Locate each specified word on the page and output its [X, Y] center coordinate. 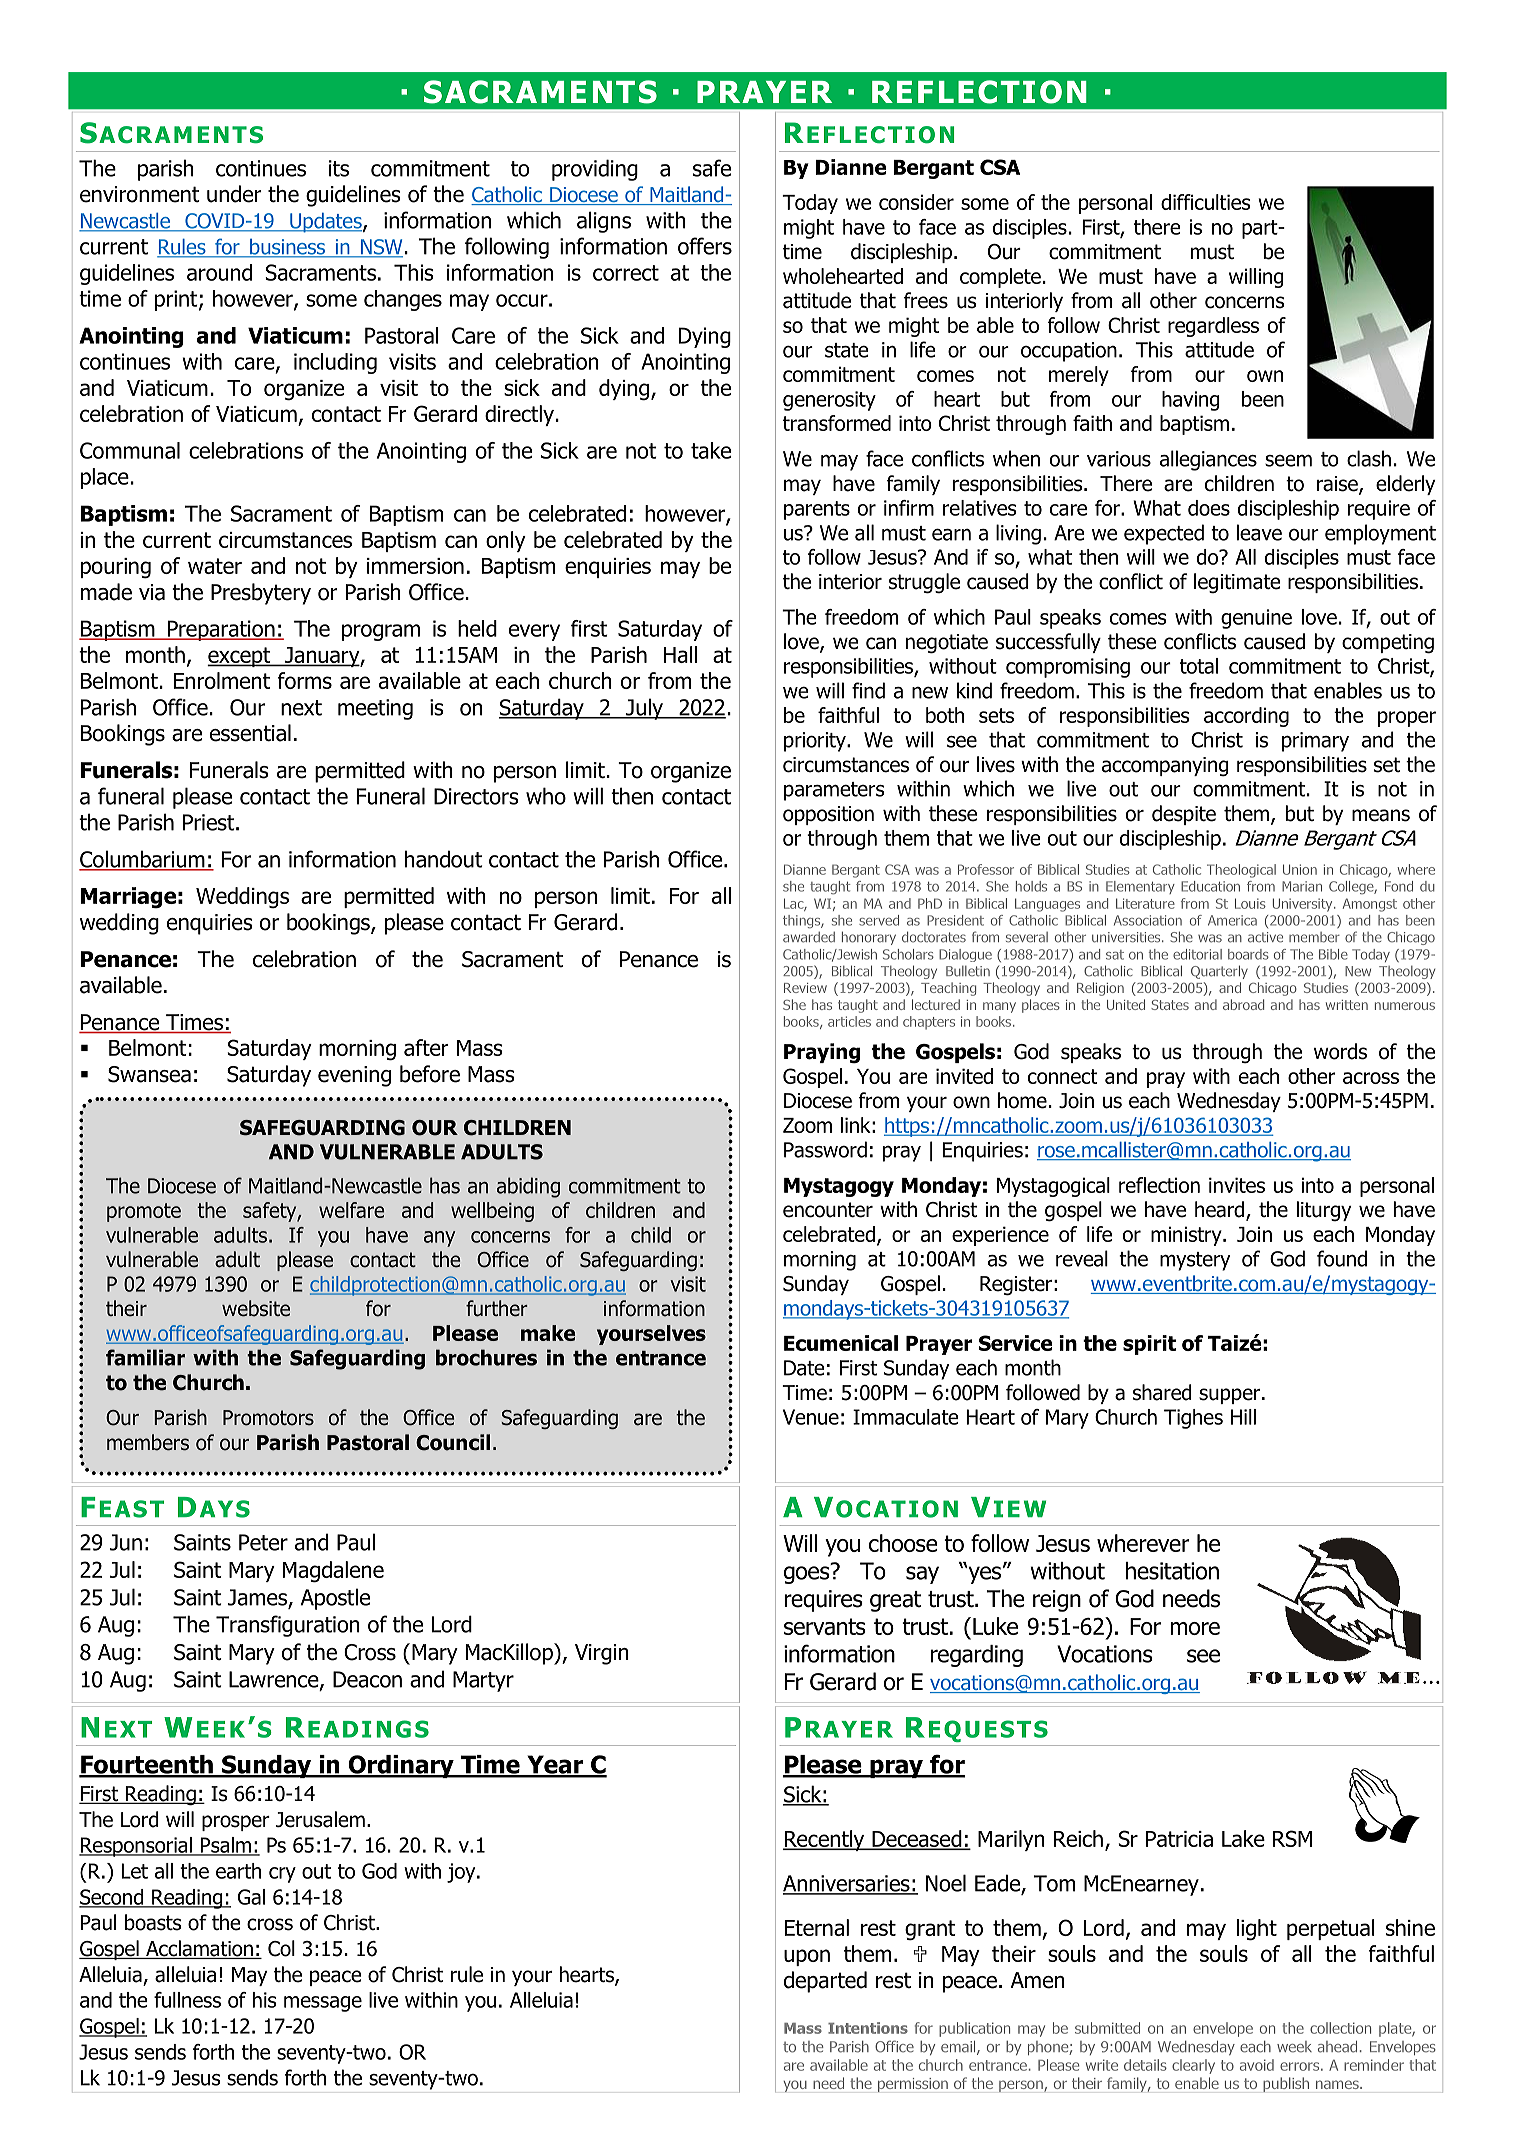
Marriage [128, 898]
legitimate [1237, 583]
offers [705, 246]
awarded [809, 937]
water [215, 566]
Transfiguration [288, 1626]
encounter [828, 1210]
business [287, 248]
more [1195, 1628]
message [323, 2004]
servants [825, 1626]
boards [1248, 954]
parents [817, 510]
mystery [1195, 1261]
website [256, 1308]
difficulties [1206, 202]
